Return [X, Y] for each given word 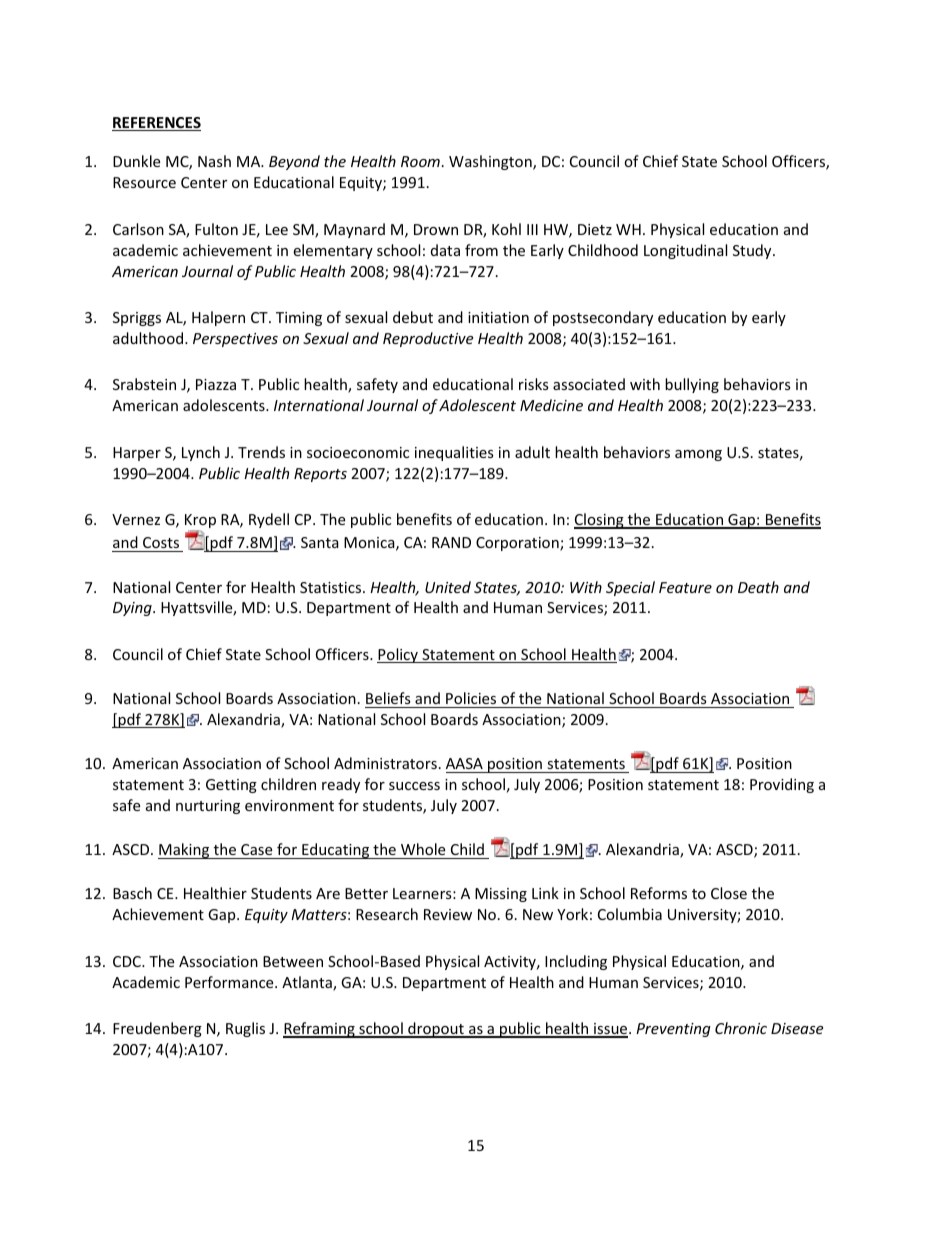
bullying [692, 385]
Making [185, 851]
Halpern [218, 318]
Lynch [201, 453]
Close [729, 893]
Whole [423, 849]
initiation [498, 317]
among [698, 455]
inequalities [454, 453]
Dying [133, 609]
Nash [214, 161]
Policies [471, 698]
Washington [491, 162]
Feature [685, 587]
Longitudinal [685, 251]
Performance [230, 982]
